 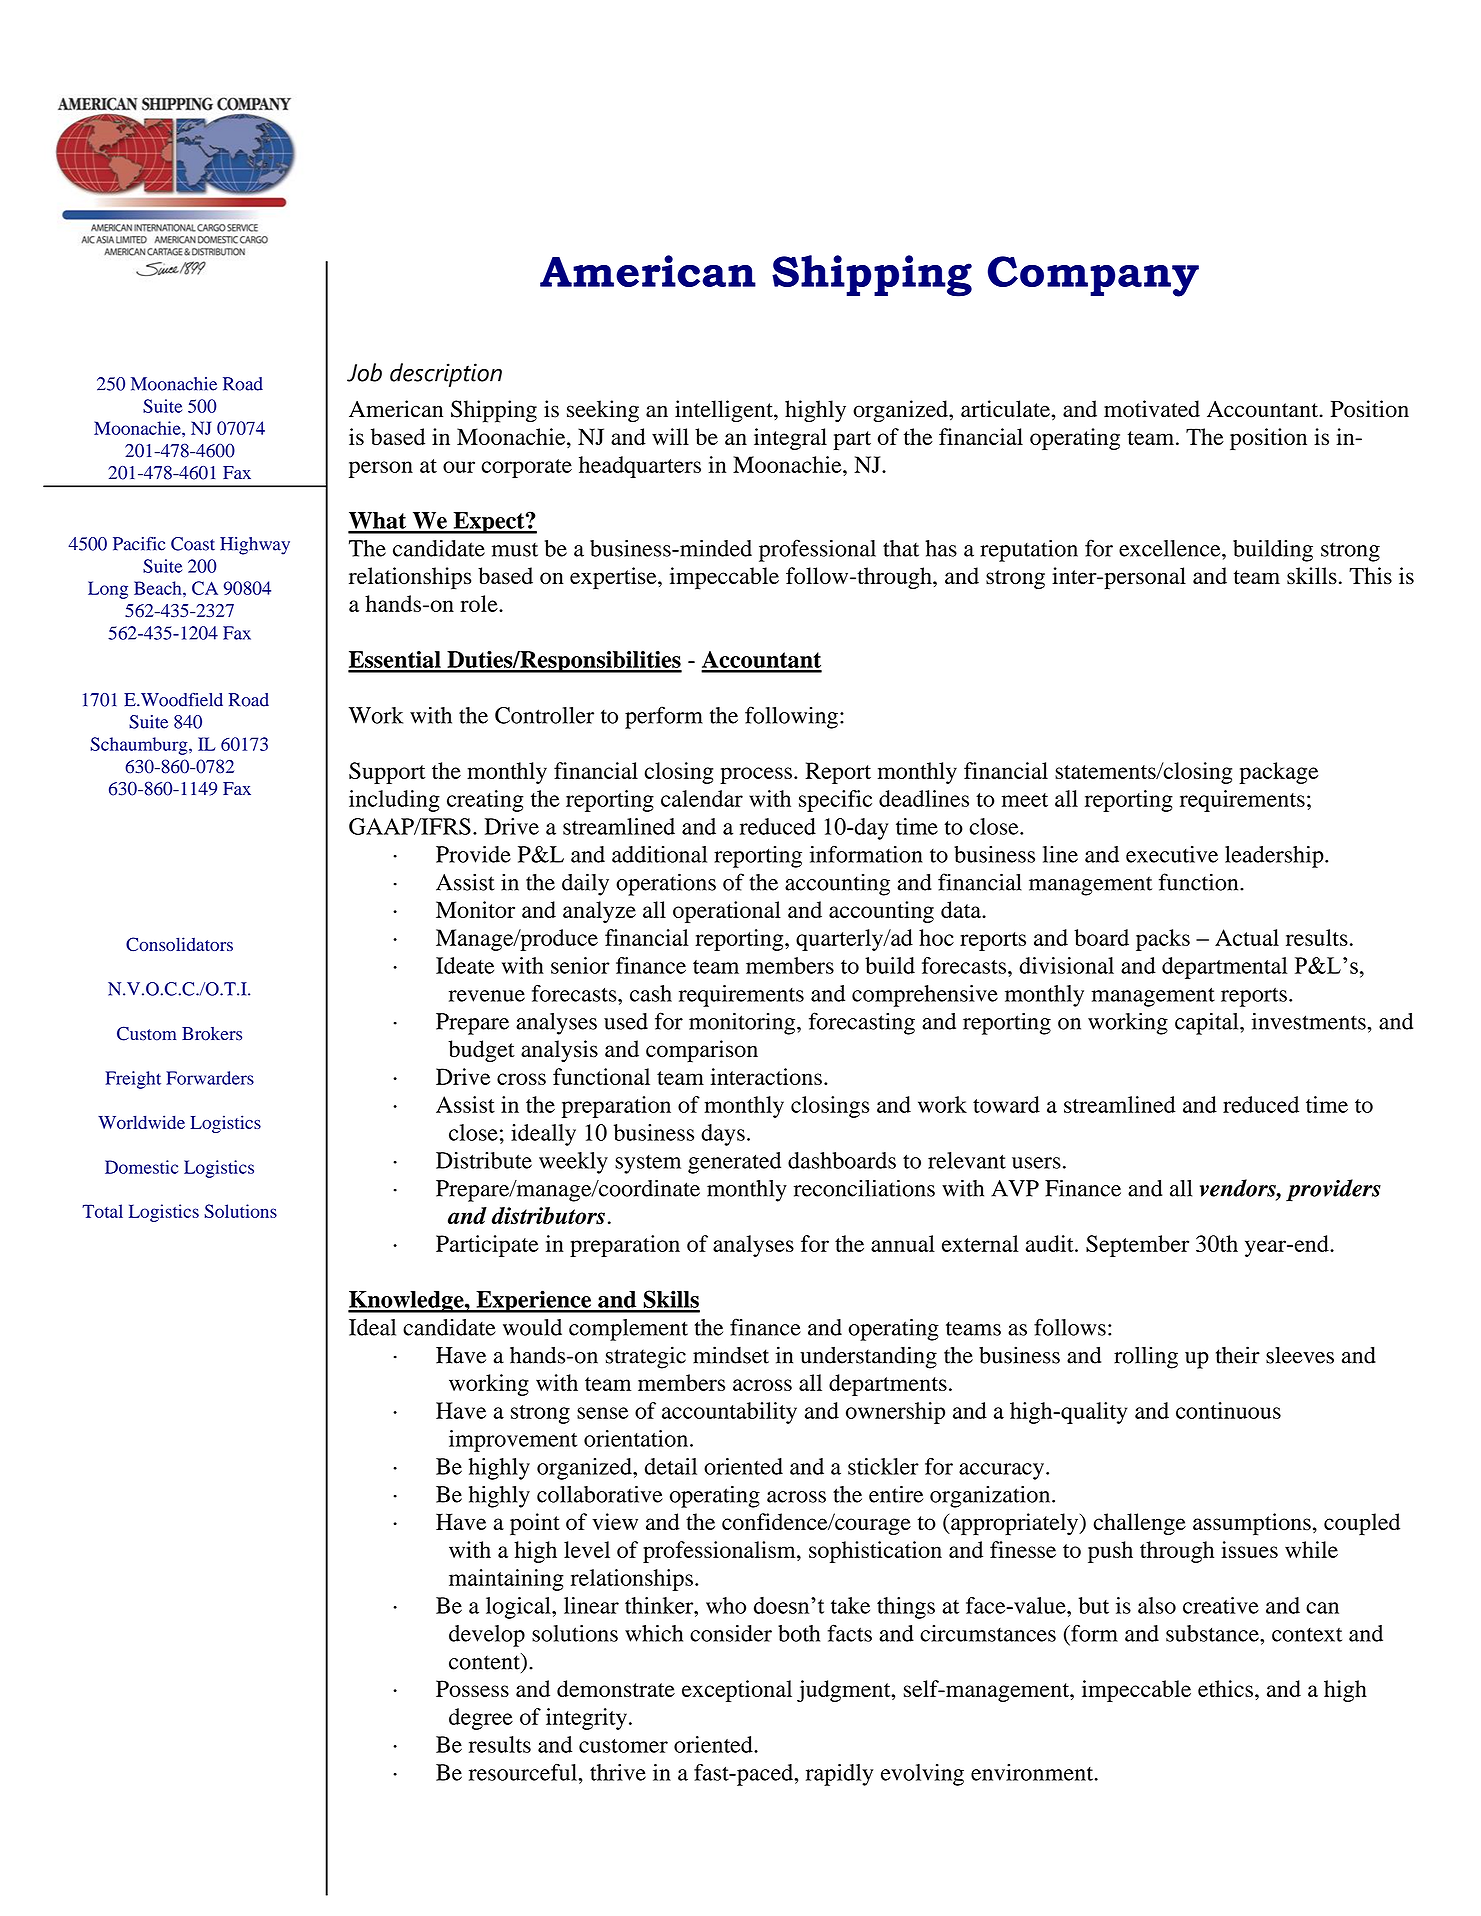 What do you see at coordinates (481, 1719) in the document?
I see `degree` at bounding box center [481, 1719].
